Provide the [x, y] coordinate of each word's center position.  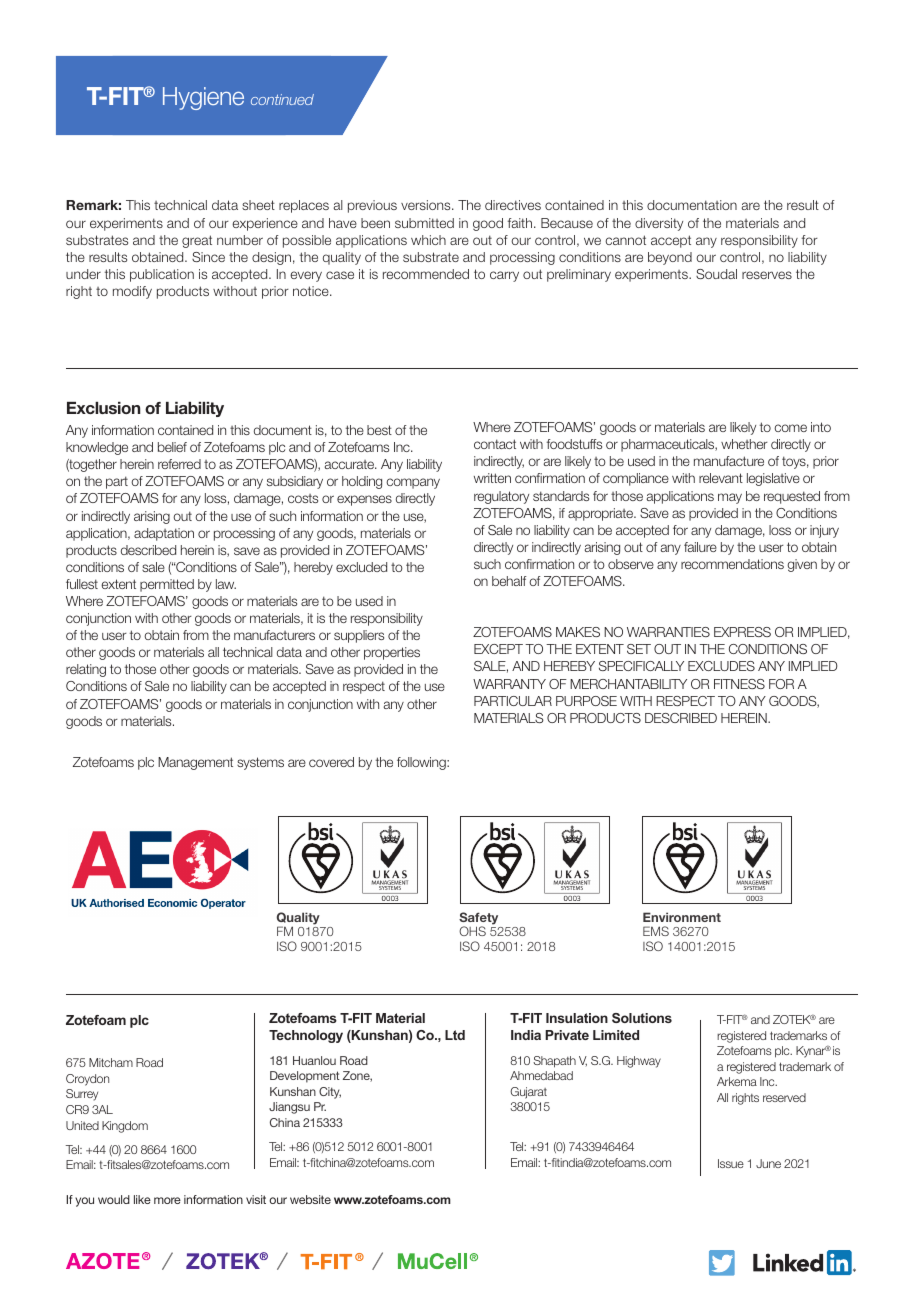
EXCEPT [498, 649]
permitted [167, 585]
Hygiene [203, 98]
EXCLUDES [721, 666]
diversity [659, 224]
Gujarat [528, 1093]
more [167, 1200]
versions [427, 205]
